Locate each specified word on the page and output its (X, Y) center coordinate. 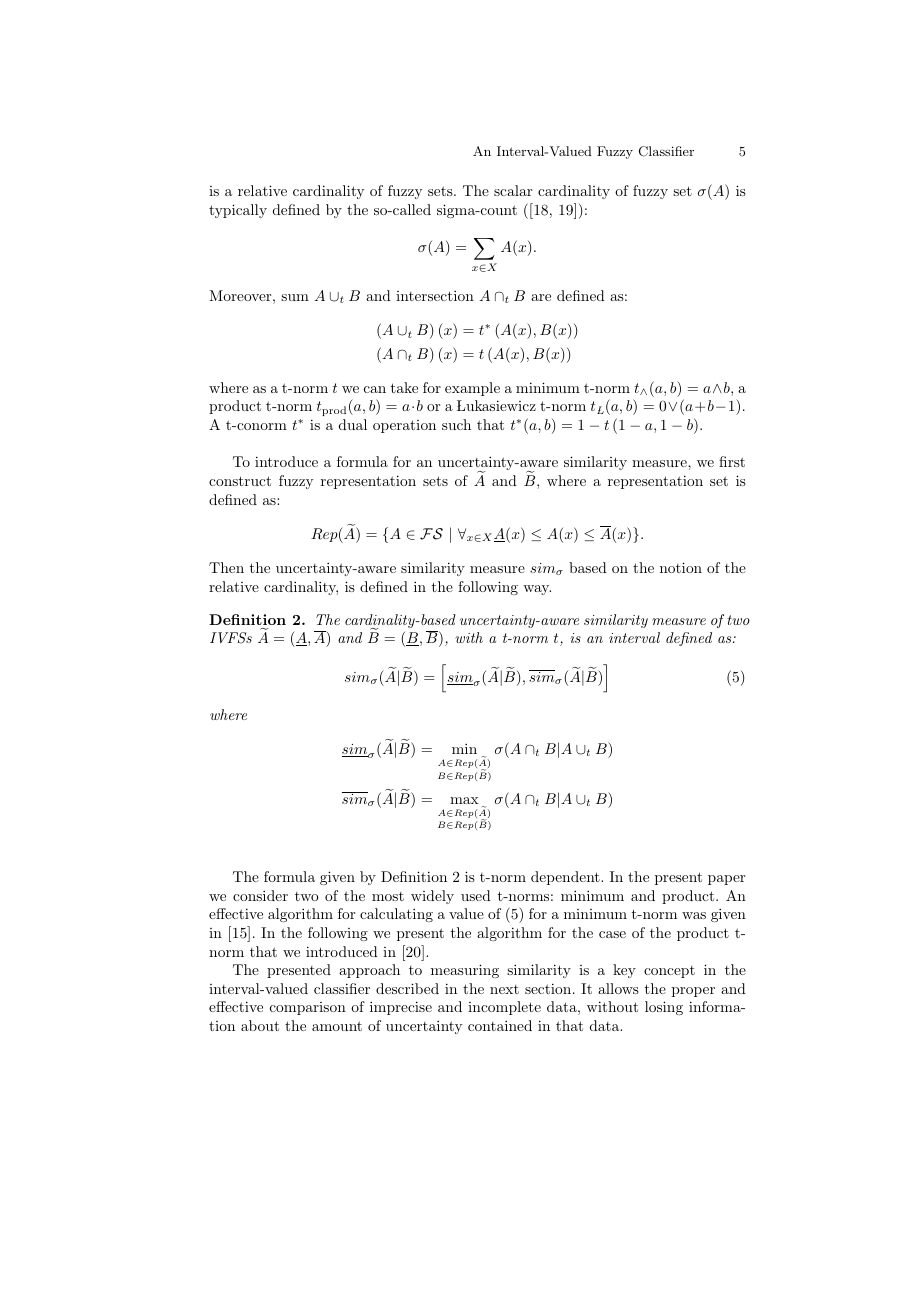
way (537, 590)
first (732, 461)
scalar (513, 190)
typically (238, 211)
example (472, 389)
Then (226, 567)
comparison (308, 1008)
